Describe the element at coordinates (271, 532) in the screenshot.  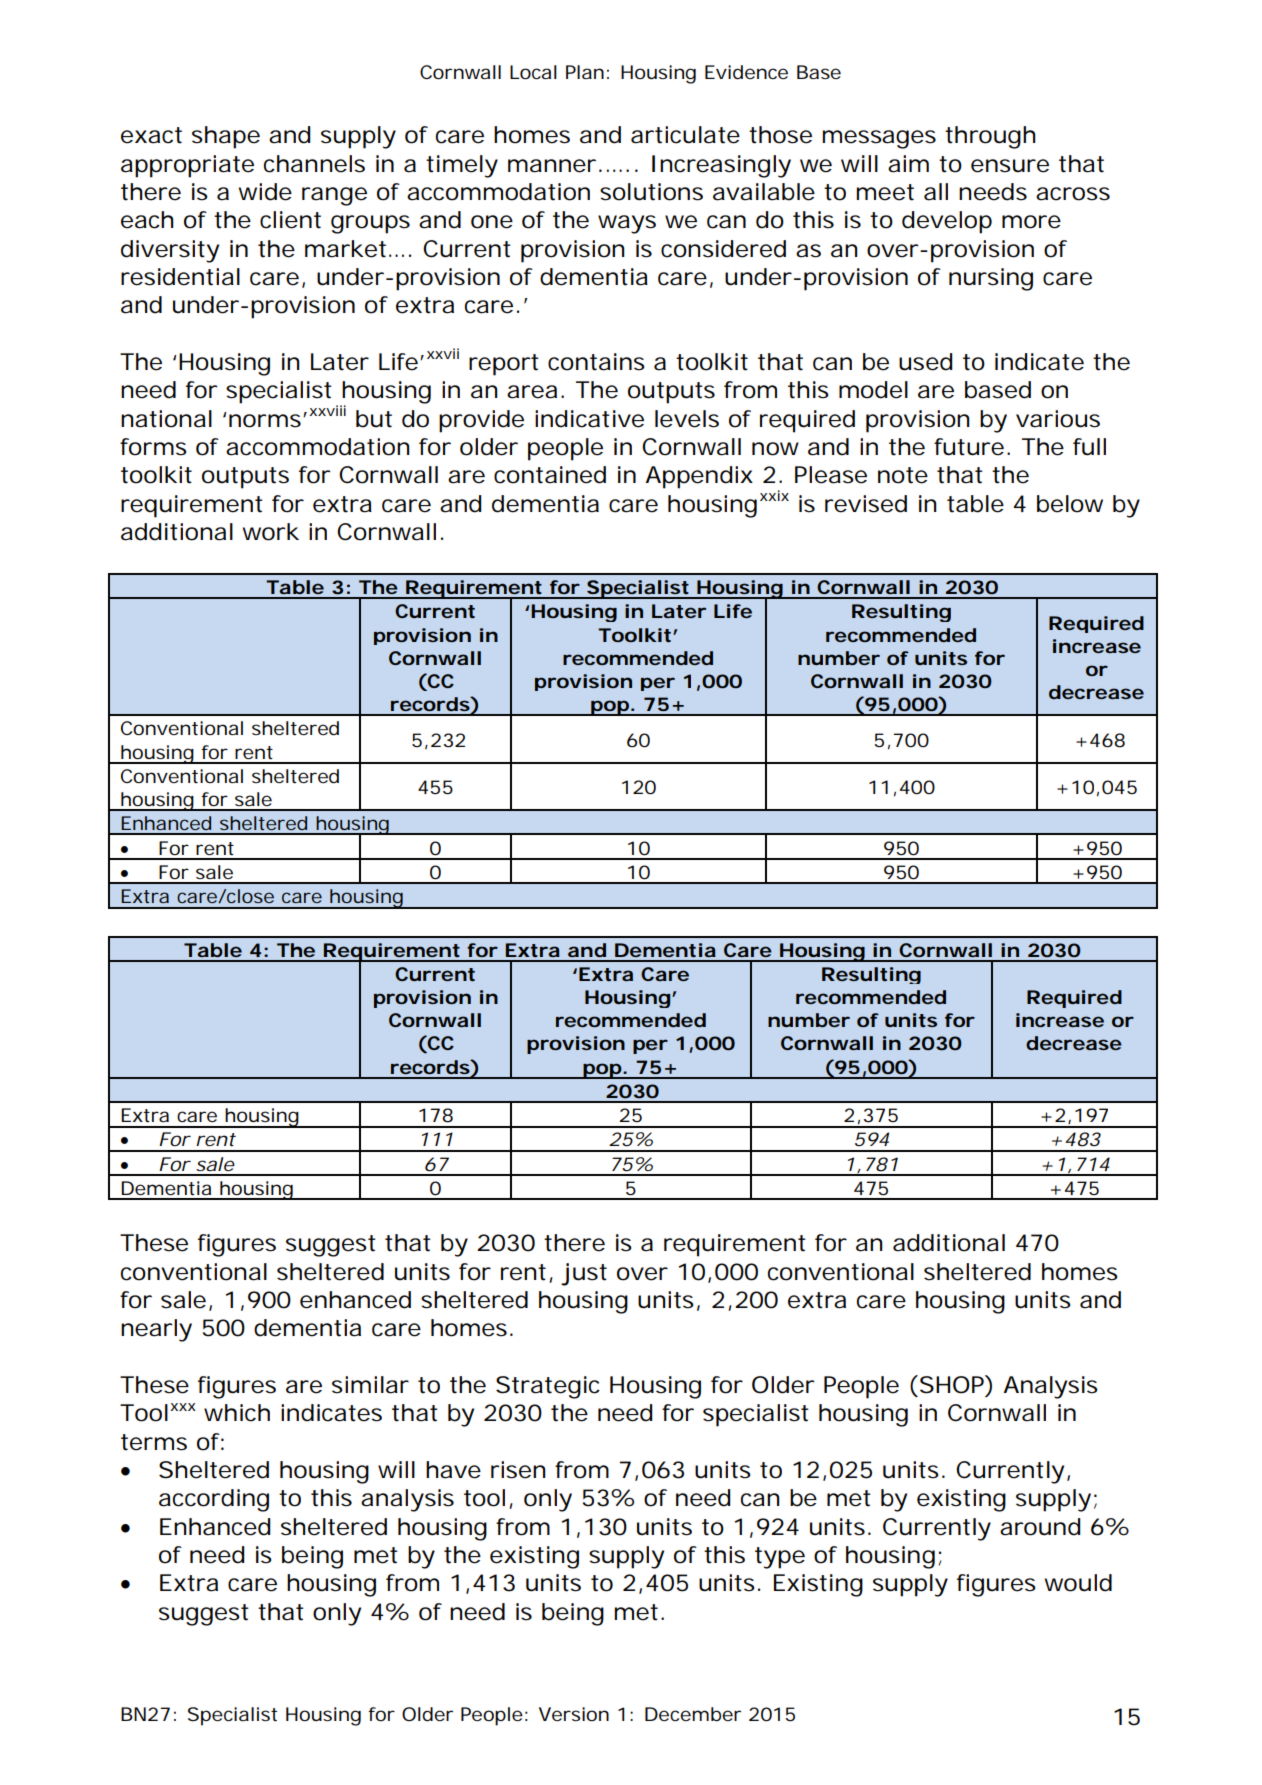
I see `work` at that location.
